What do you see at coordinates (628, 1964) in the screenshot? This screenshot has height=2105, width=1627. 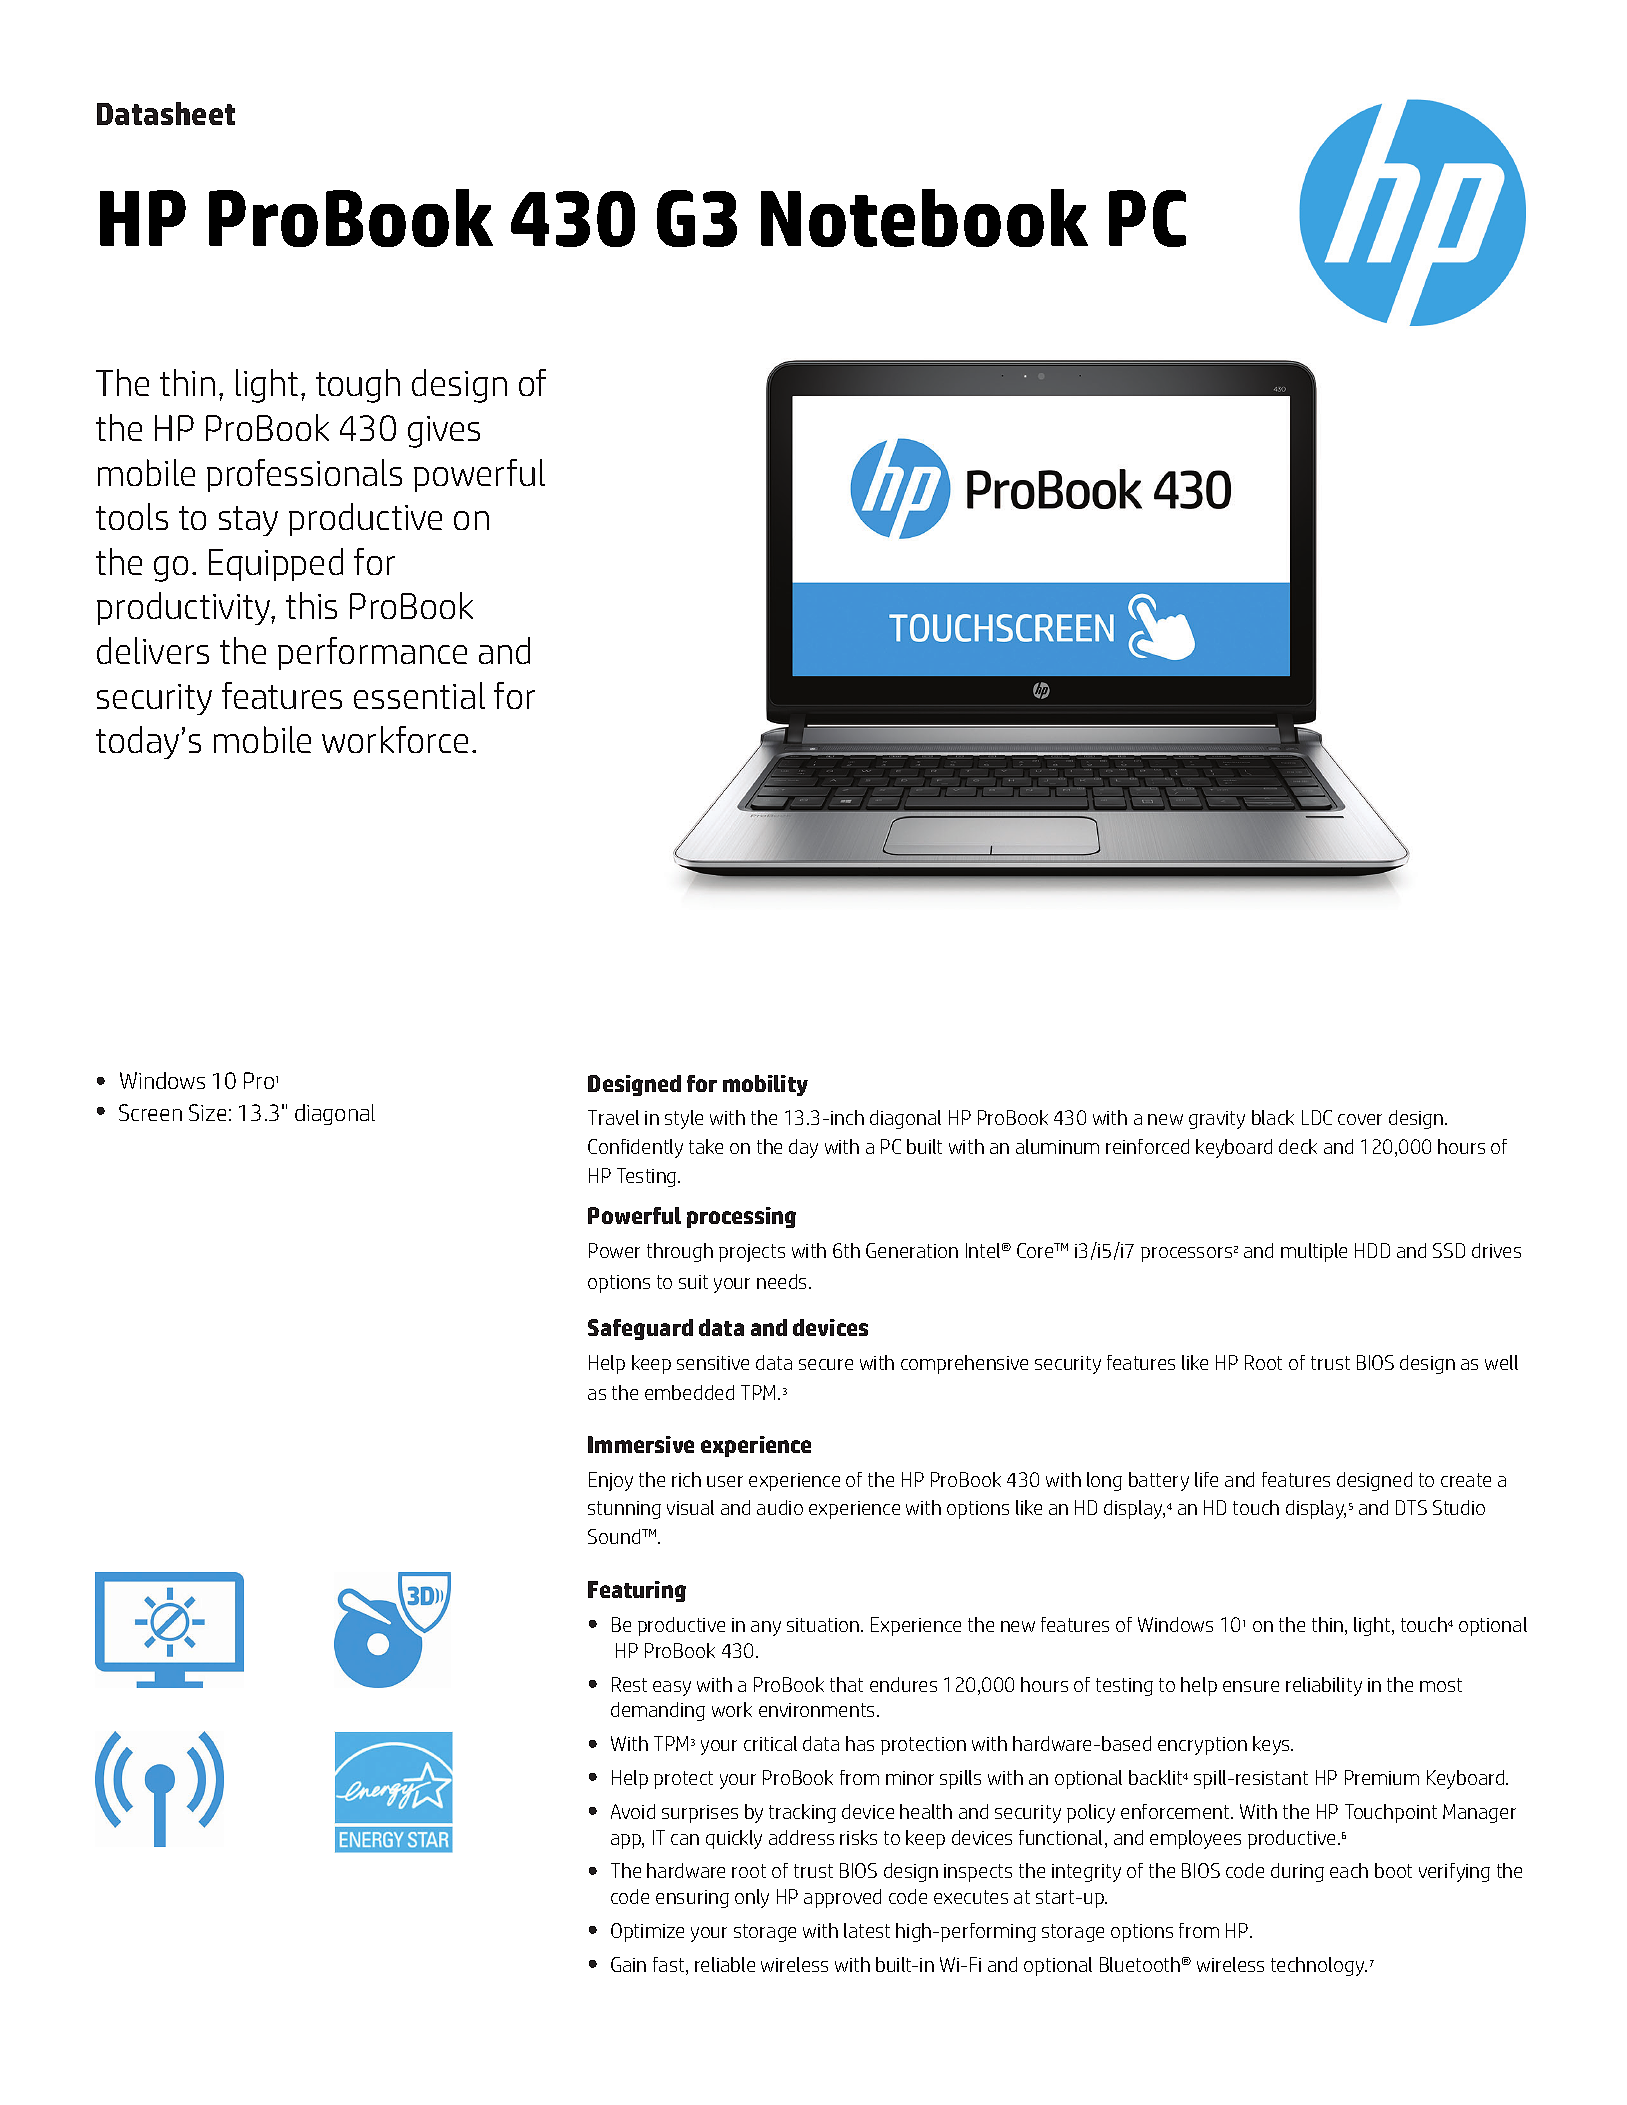 I see `Gain` at bounding box center [628, 1964].
